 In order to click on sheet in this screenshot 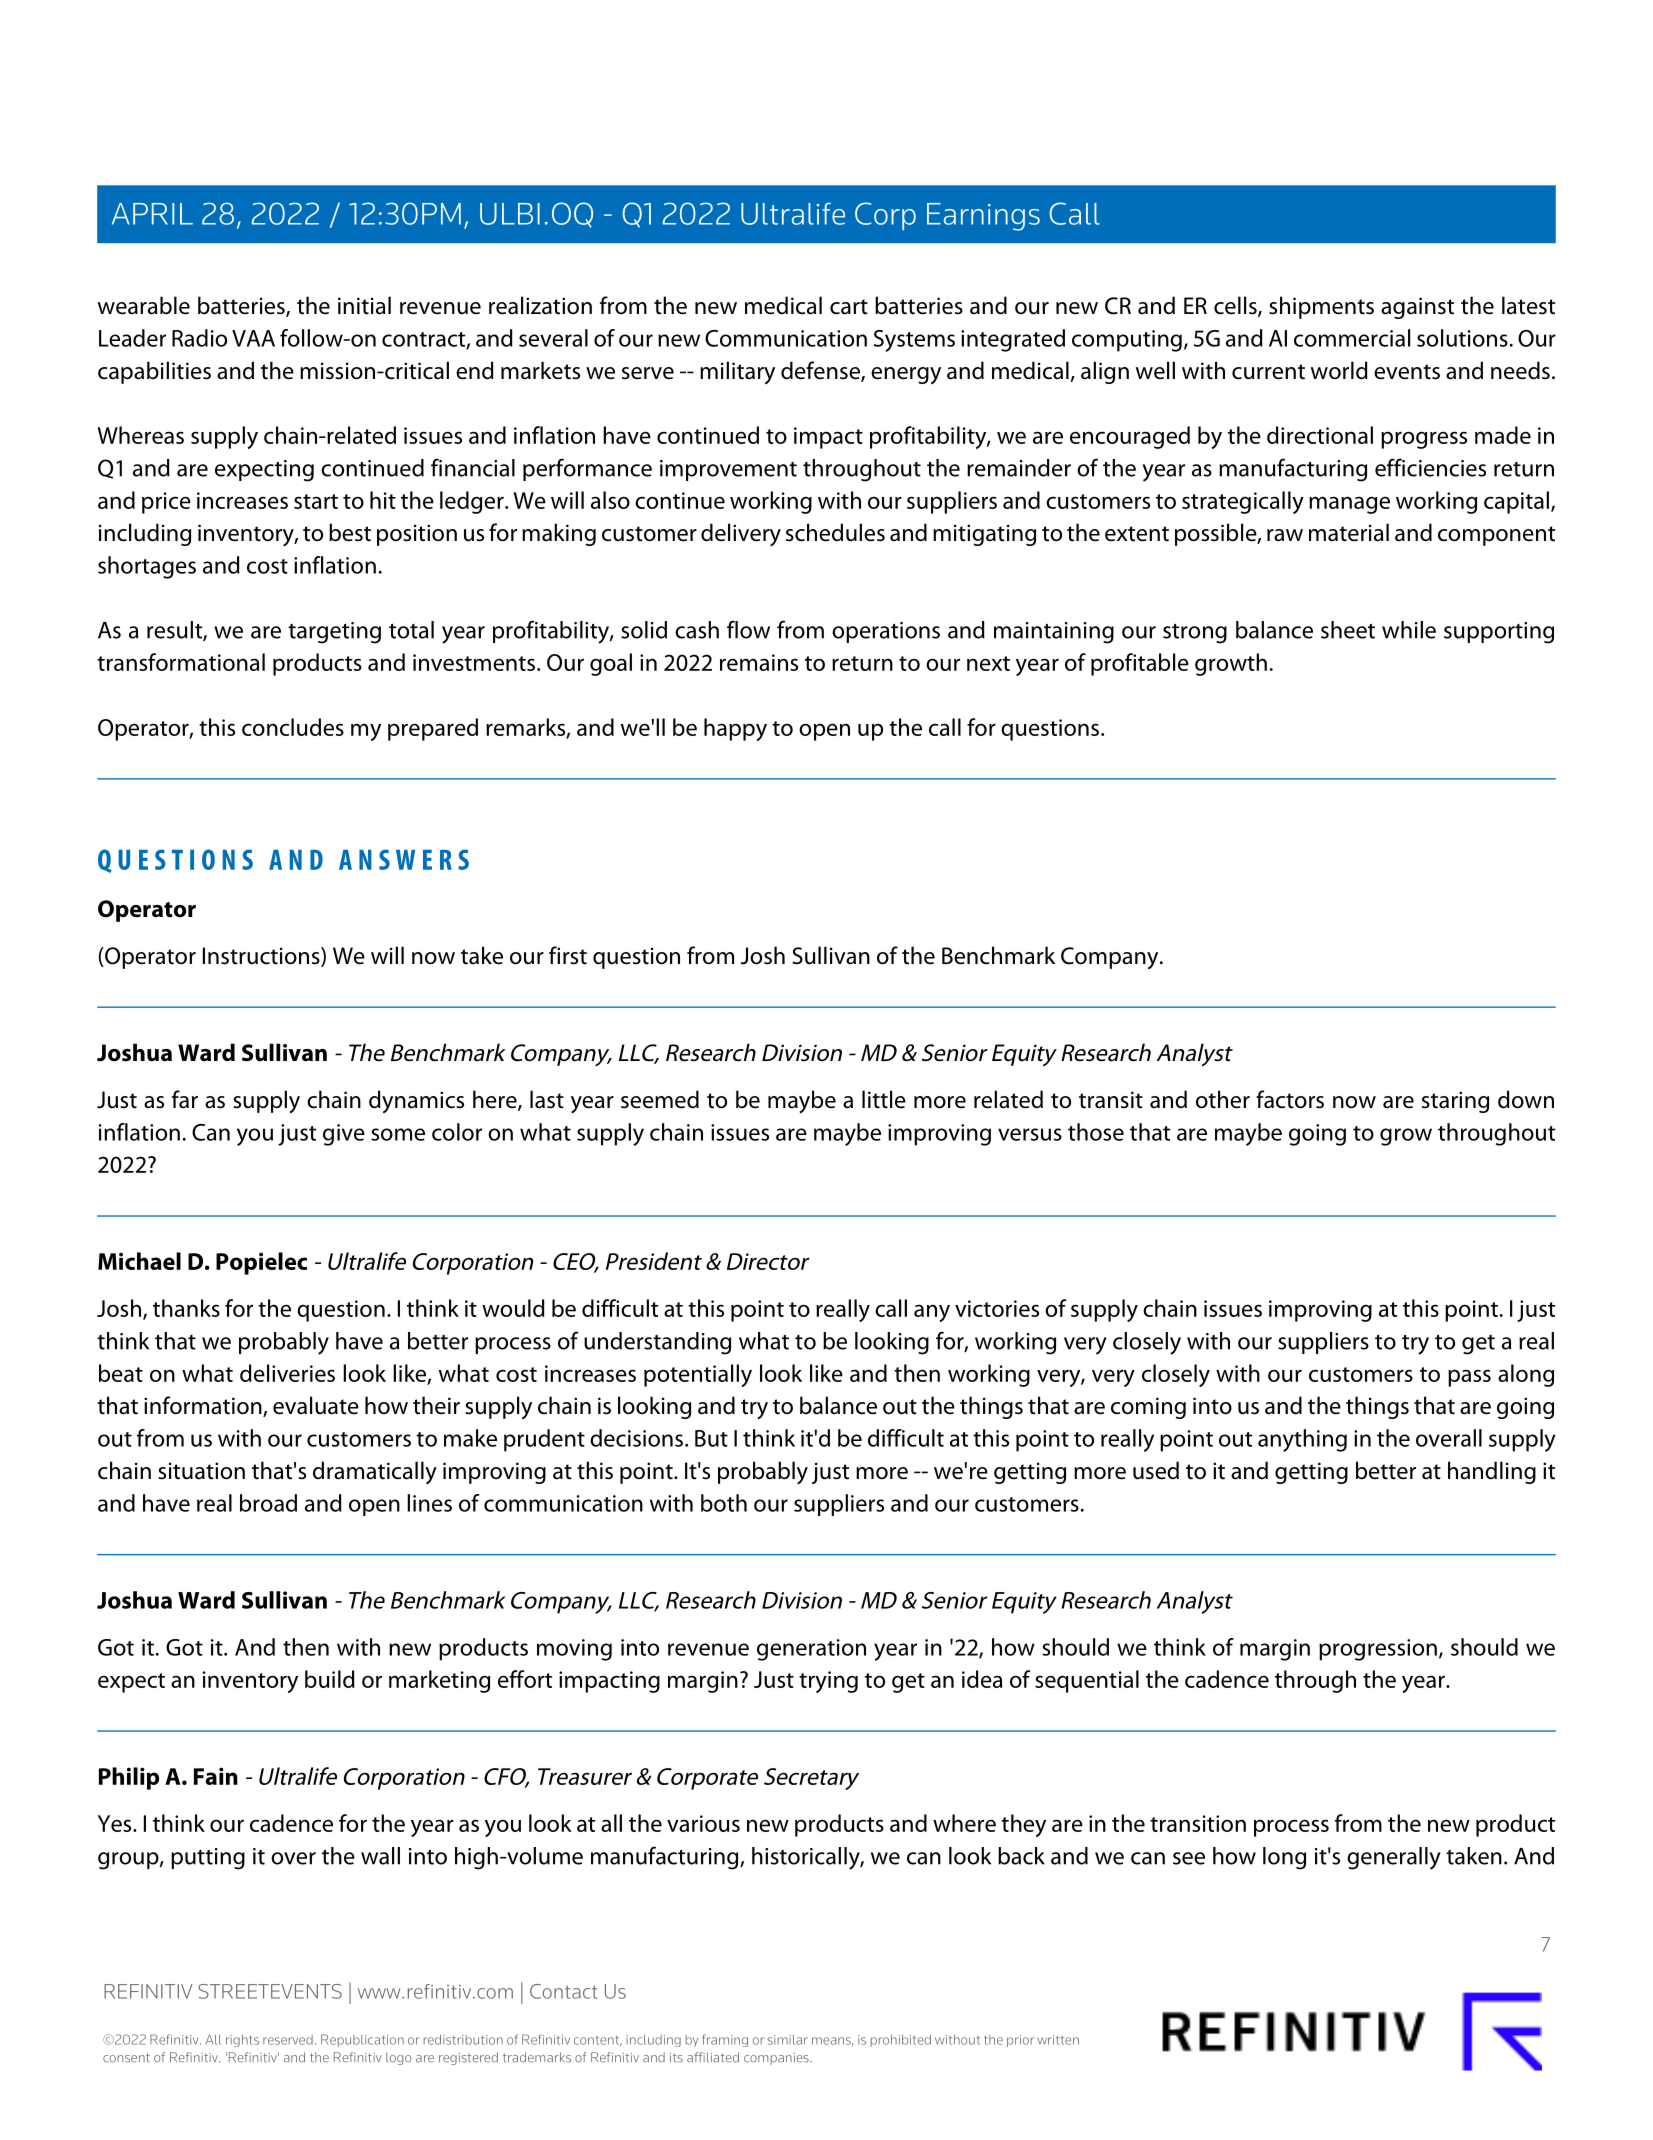, I will do `click(1348, 630)`.
